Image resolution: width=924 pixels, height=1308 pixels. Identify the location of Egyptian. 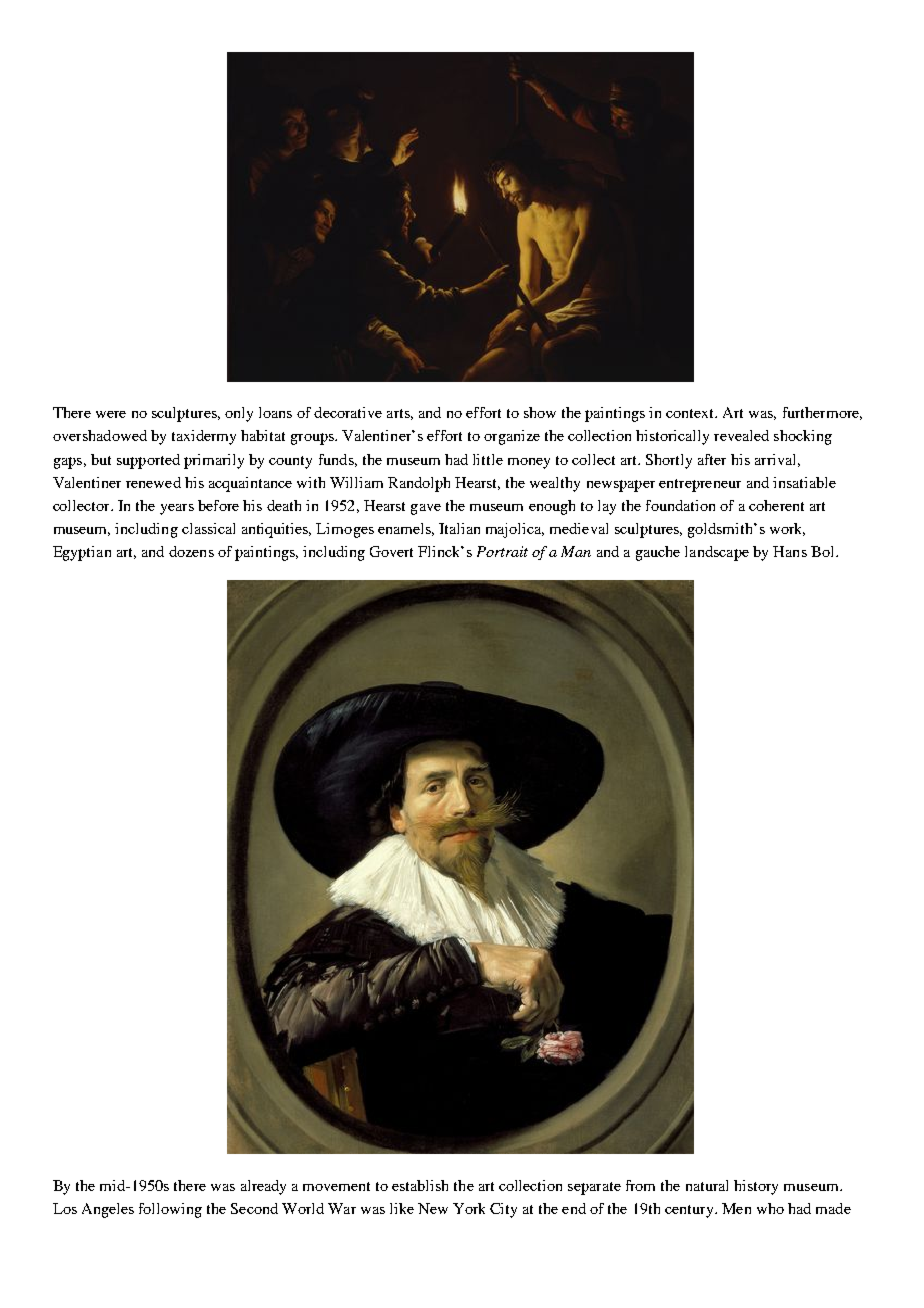
(82, 553).
